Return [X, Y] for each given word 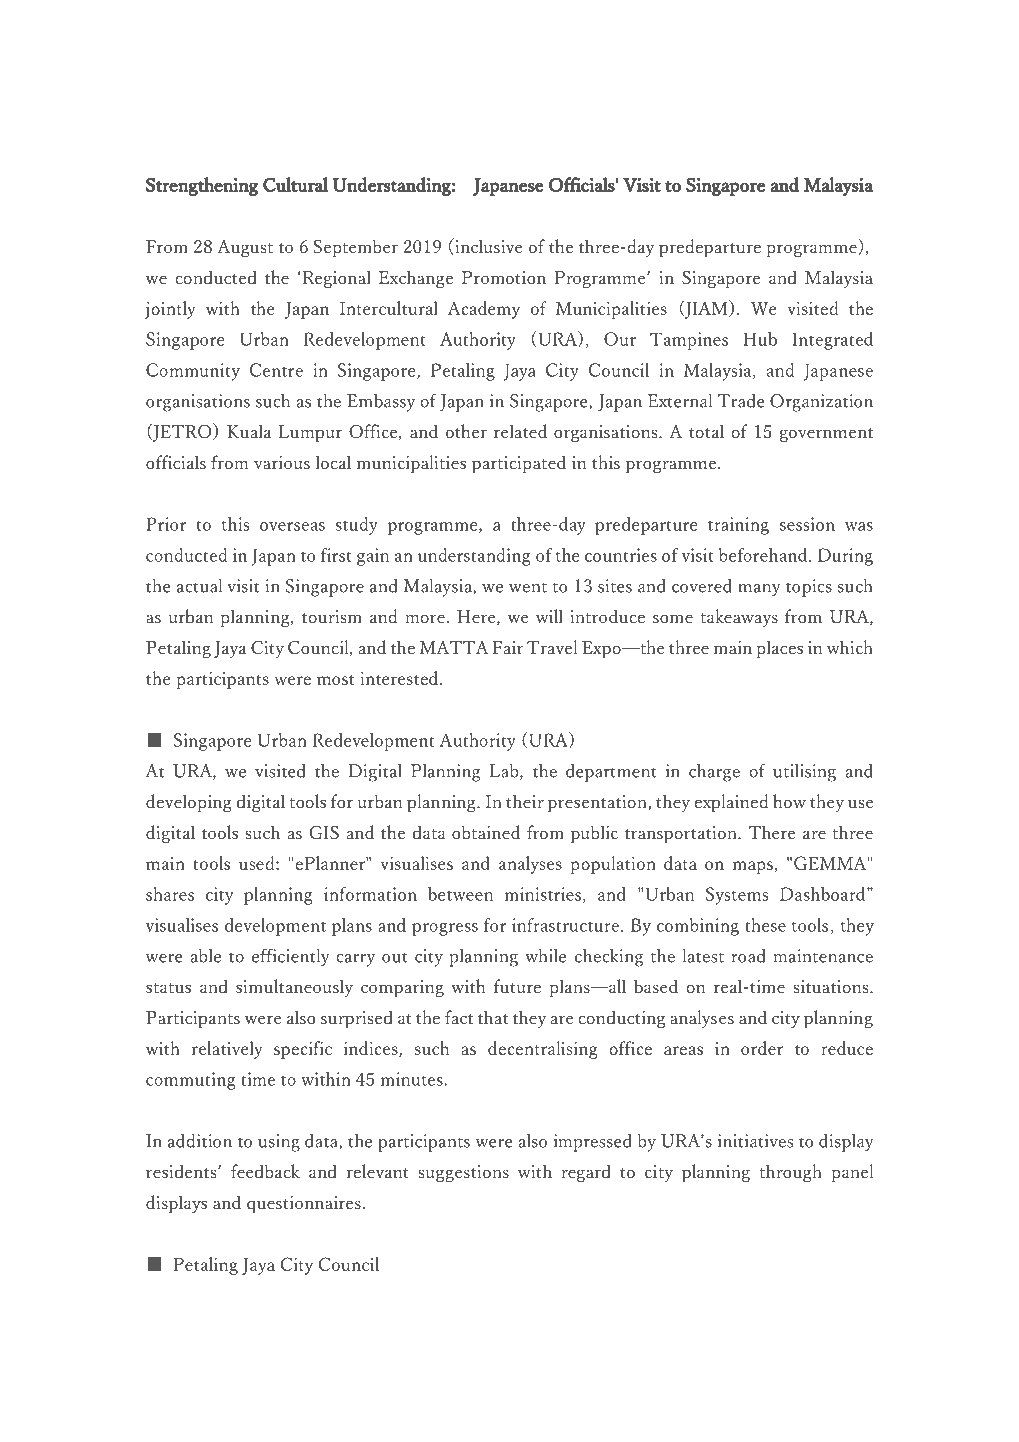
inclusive [488, 246]
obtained [486, 832]
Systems [737, 896]
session [807, 524]
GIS [324, 832]
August [245, 248]
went [528, 587]
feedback [265, 1171]
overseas [292, 526]
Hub [760, 339]
